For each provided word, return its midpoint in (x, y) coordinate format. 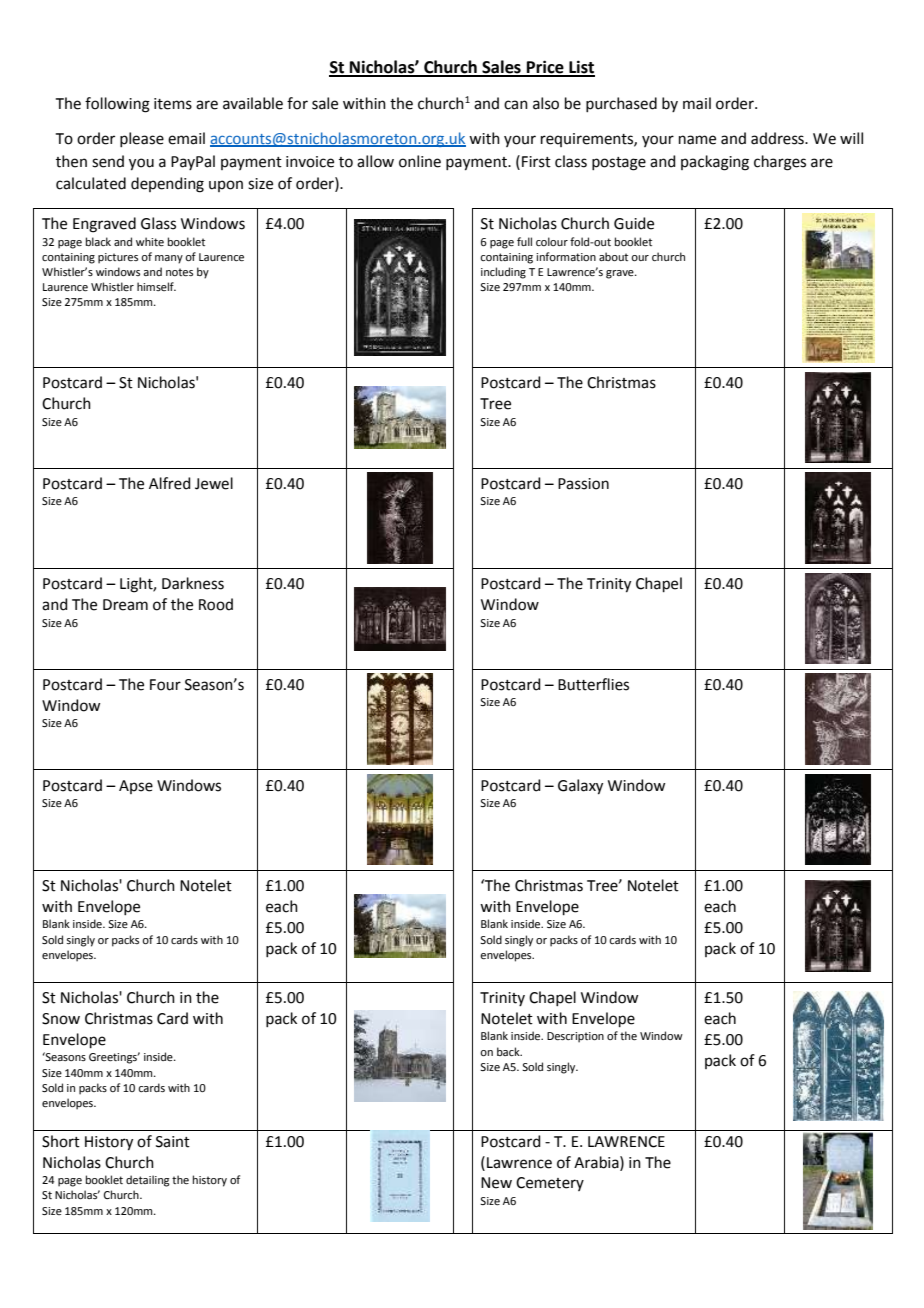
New (496, 1183)
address (778, 138)
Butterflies (593, 684)
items (173, 104)
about (613, 256)
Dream (125, 605)
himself (156, 286)
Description (575, 1037)
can (516, 105)
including (503, 273)
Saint (173, 1142)
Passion (583, 484)
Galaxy (580, 787)
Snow (61, 1019)
